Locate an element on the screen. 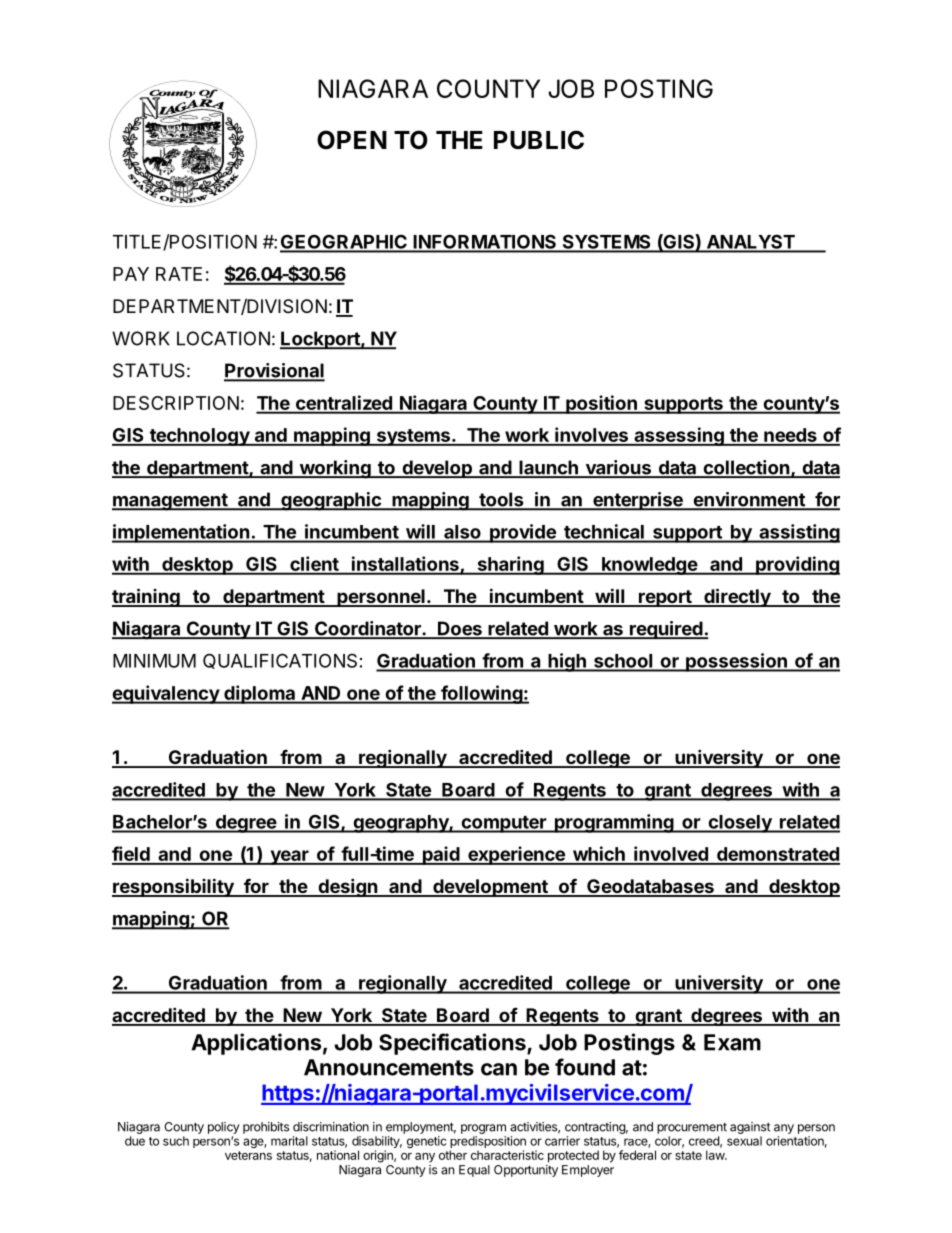 This screenshot has width=952, height=1233. policy is located at coordinates (224, 1128).
